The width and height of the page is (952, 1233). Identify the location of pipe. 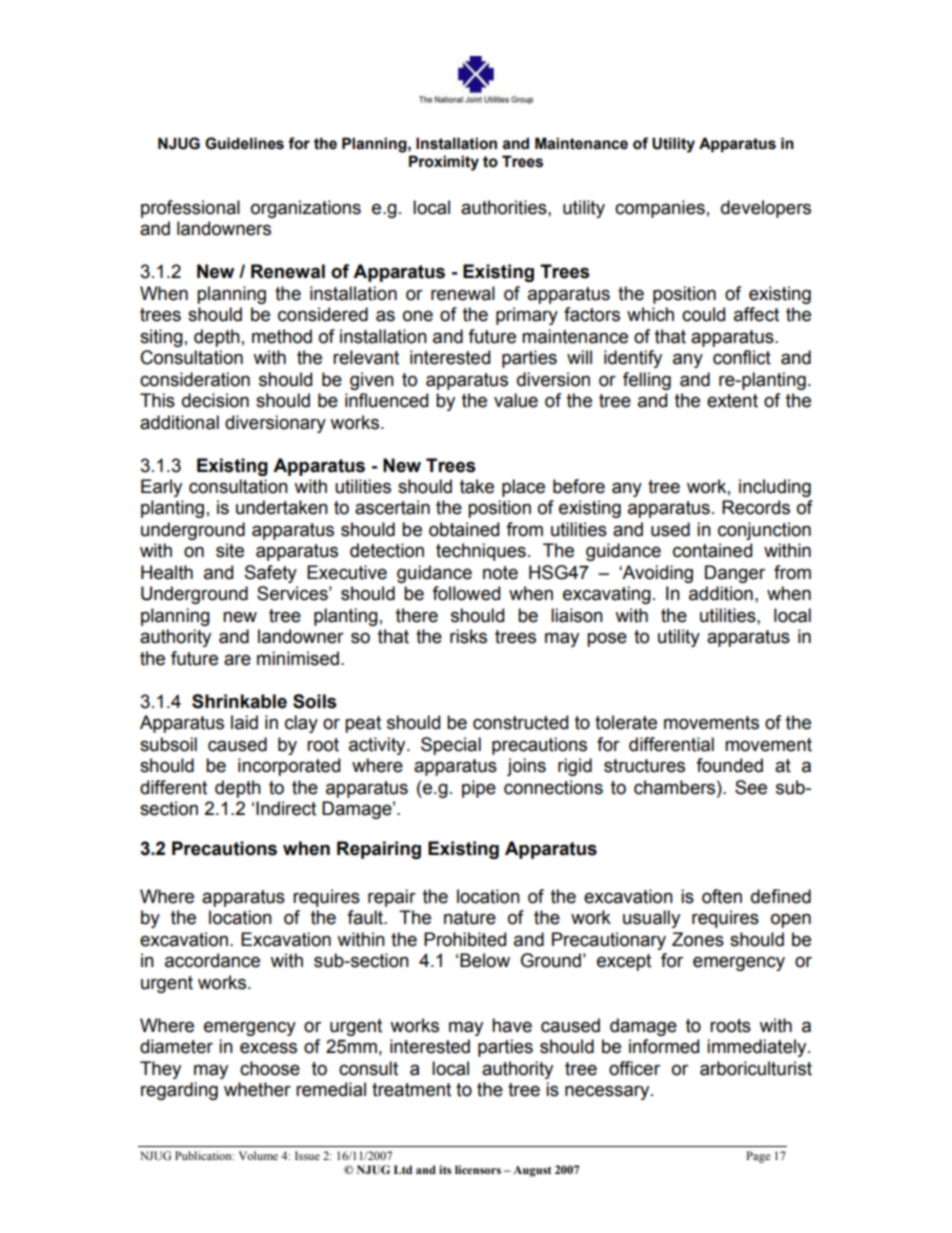
(479, 789).
